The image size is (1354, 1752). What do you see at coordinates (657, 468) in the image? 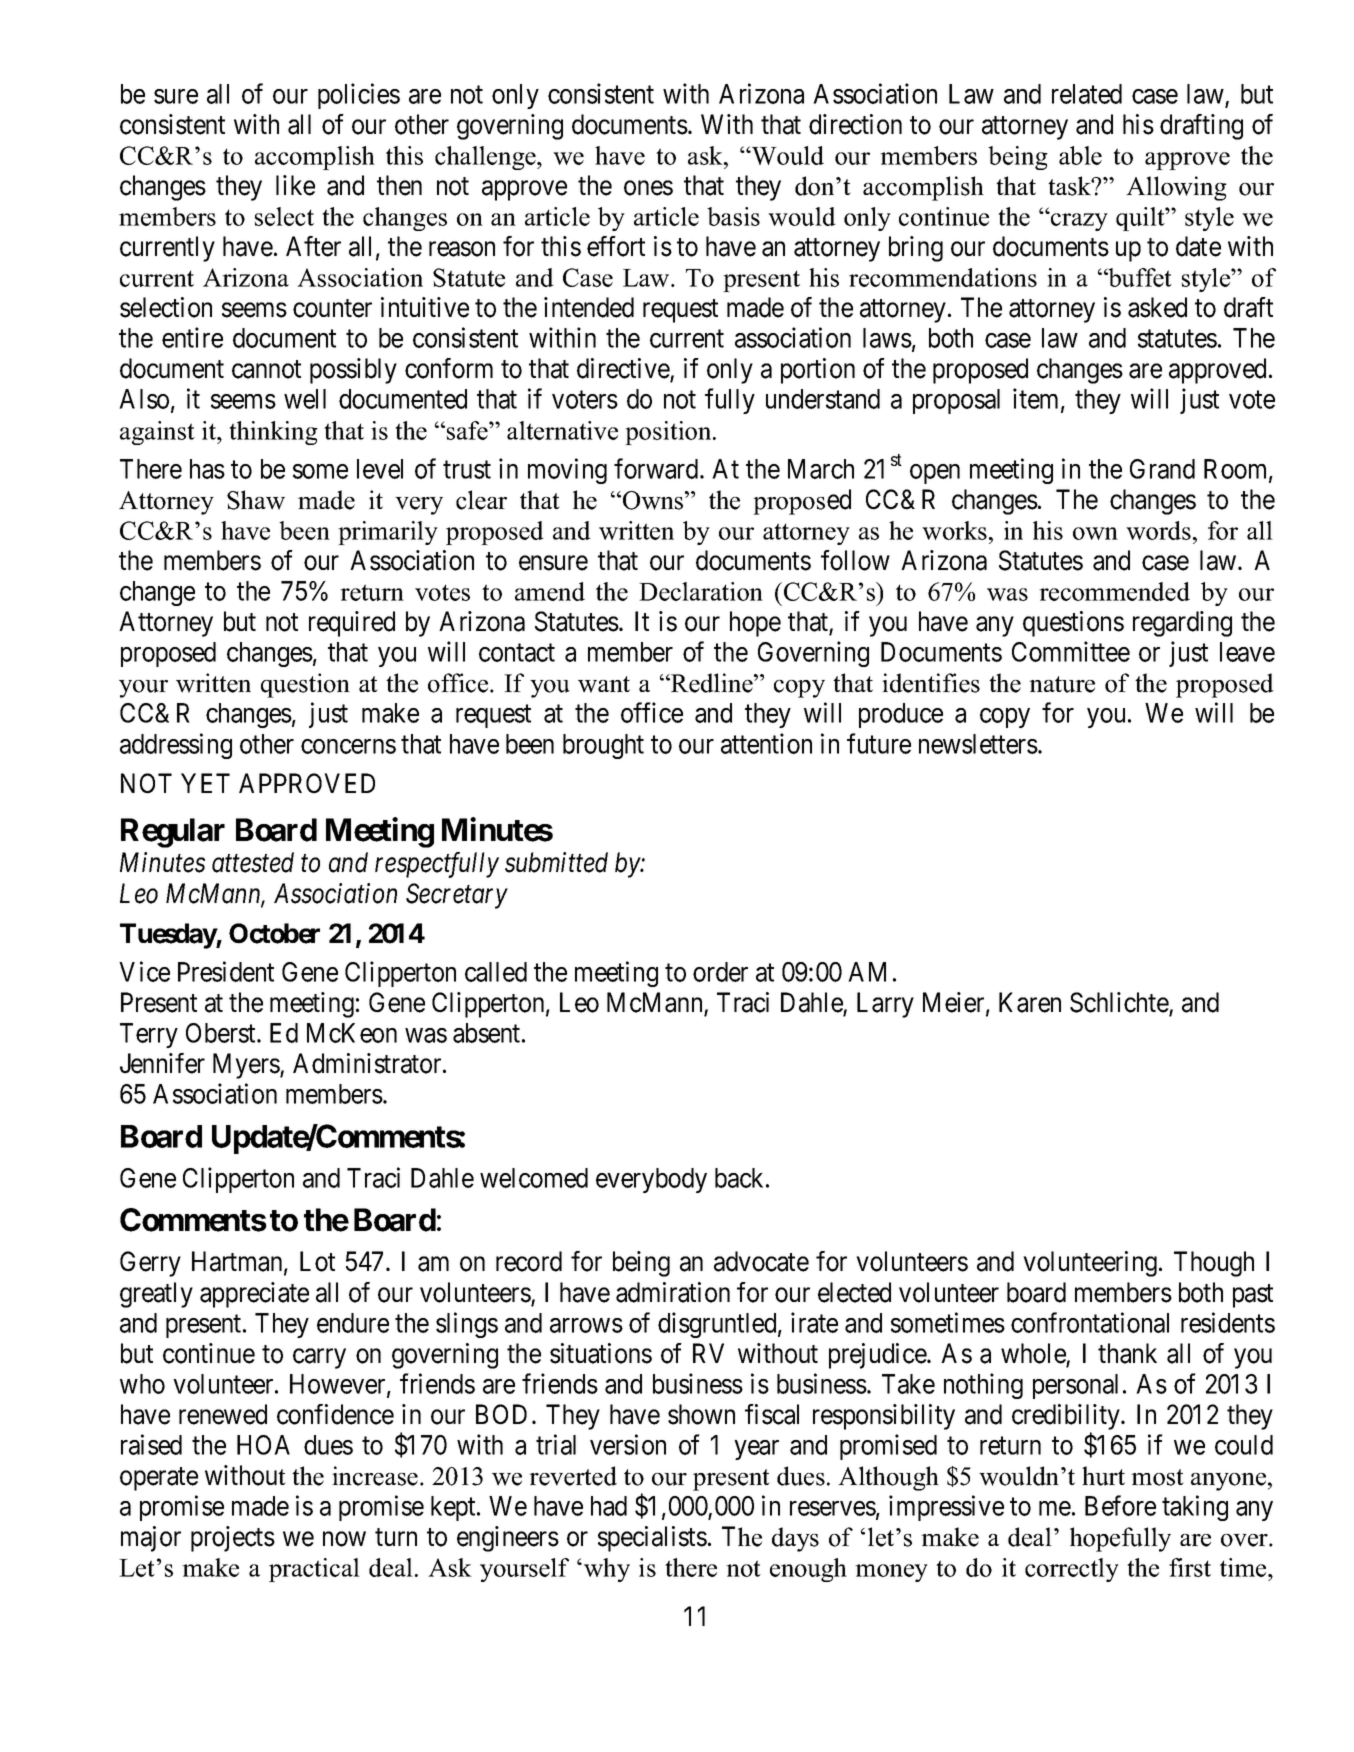
I see `forward` at bounding box center [657, 468].
